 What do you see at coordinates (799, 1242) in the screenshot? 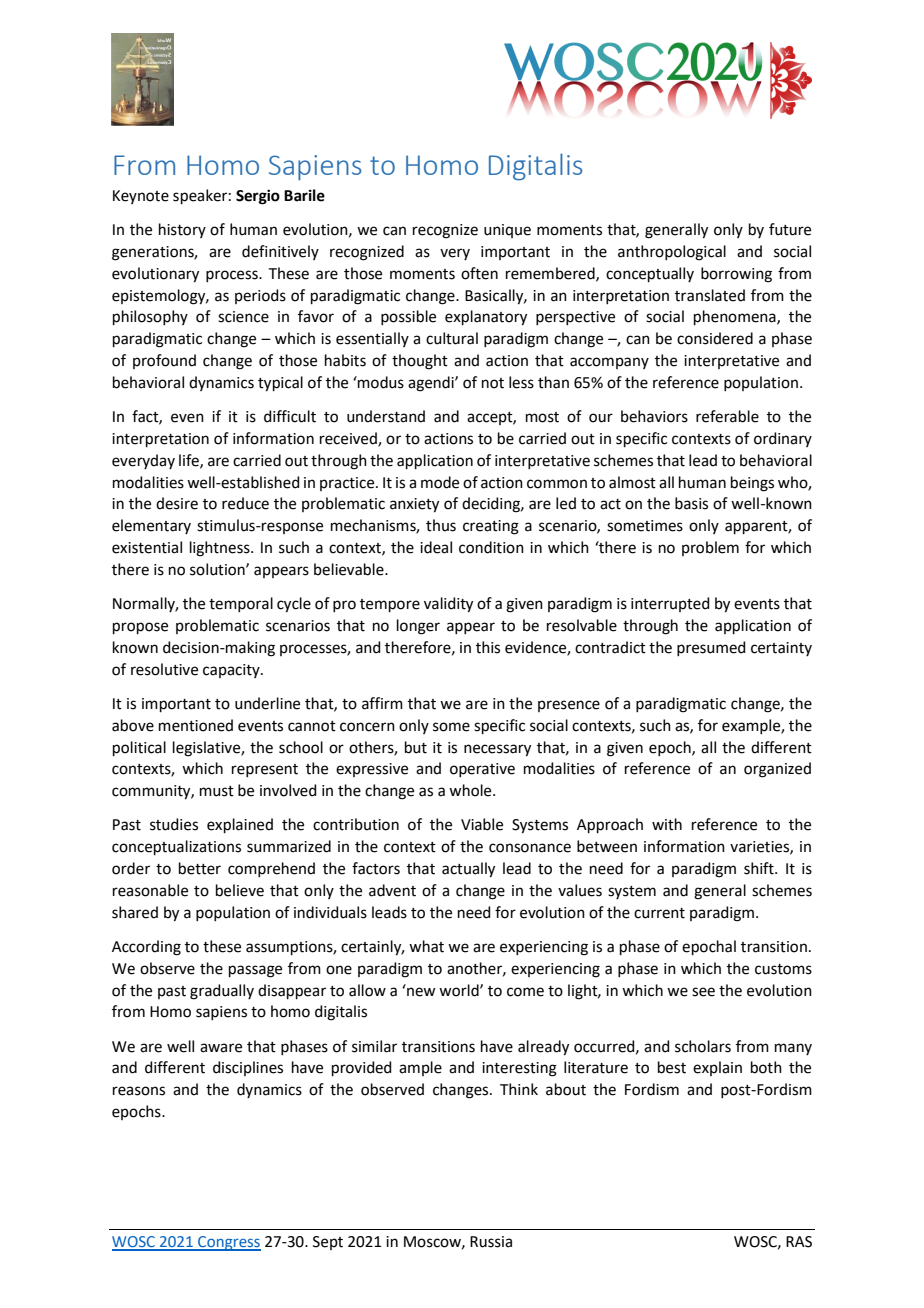
I see `RAS` at bounding box center [799, 1242].
